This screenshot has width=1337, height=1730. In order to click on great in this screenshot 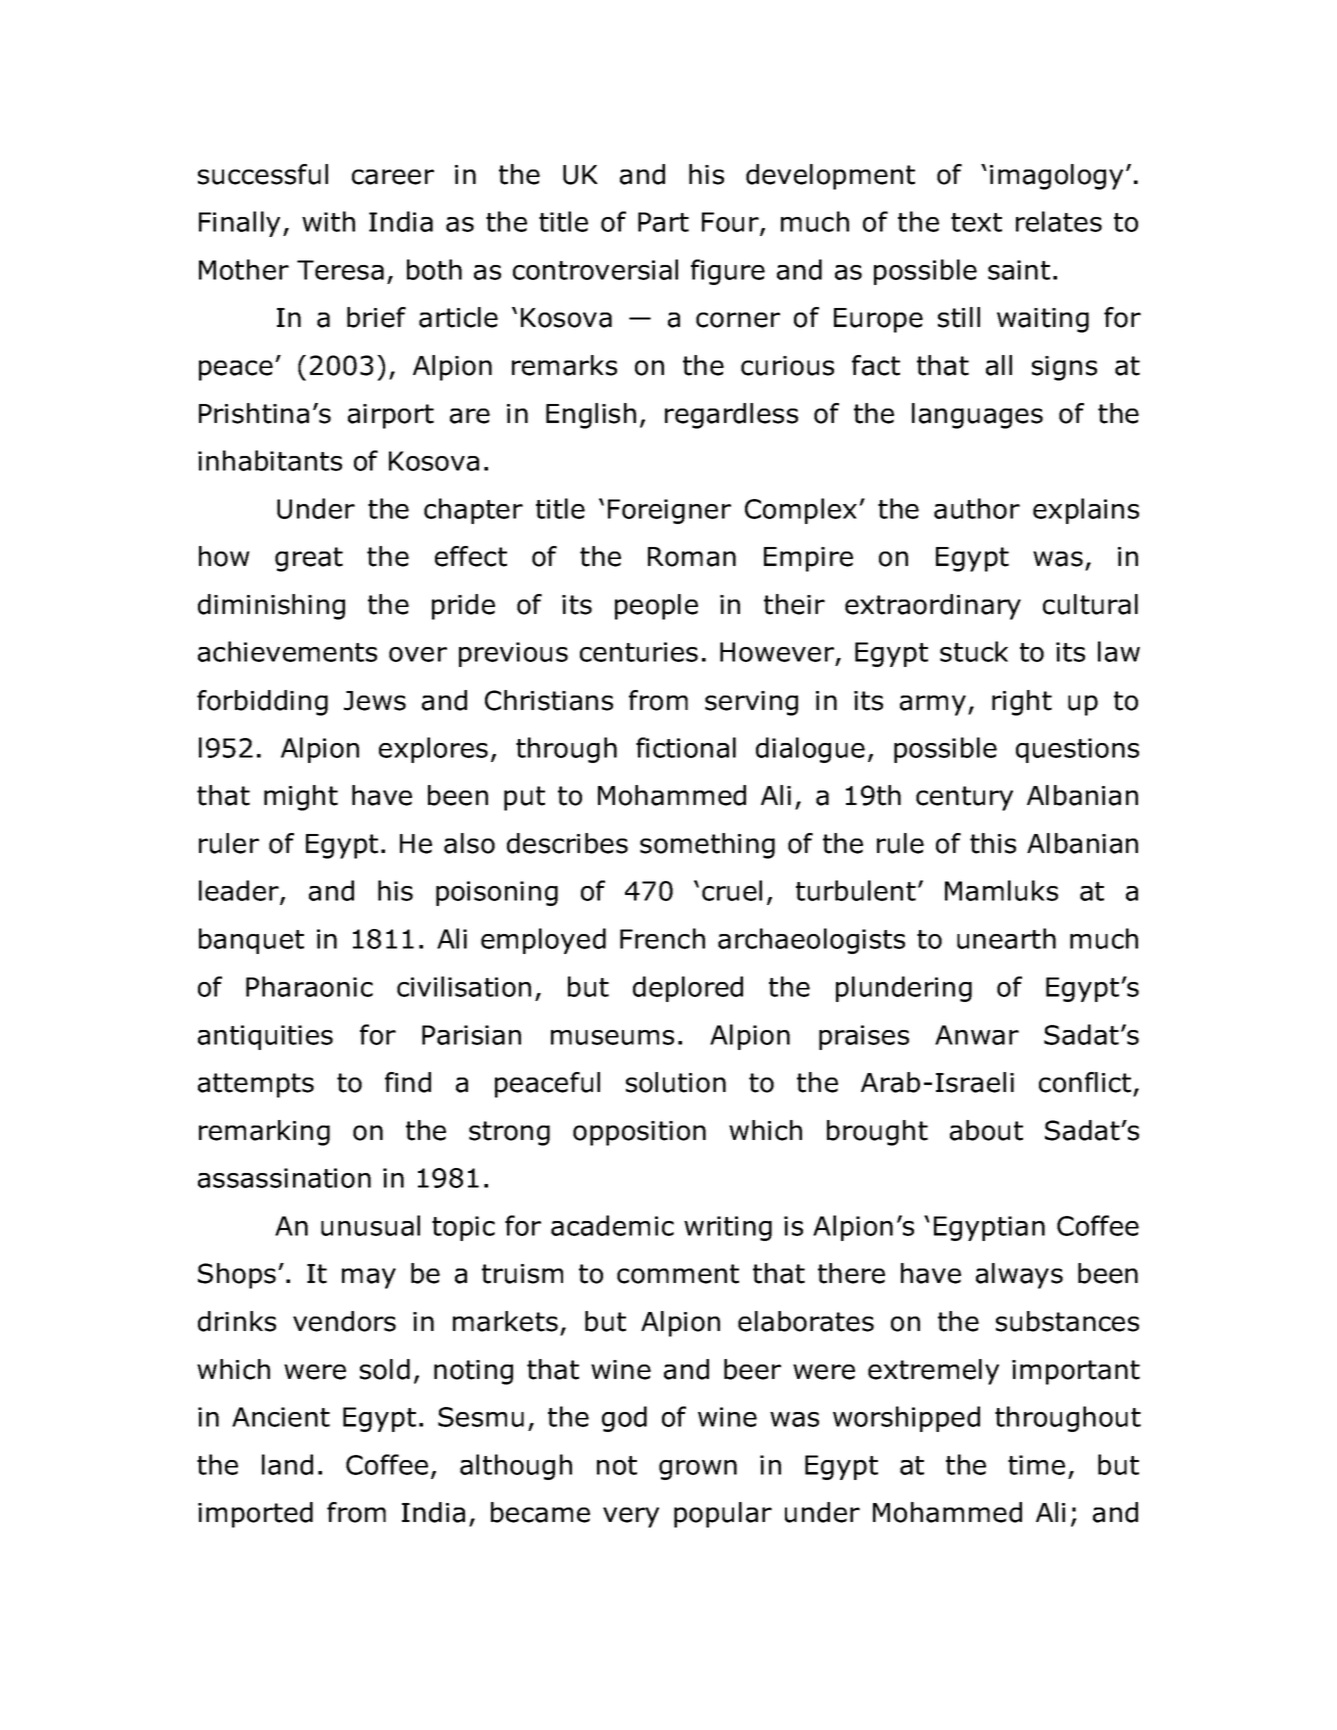, I will do `click(309, 559)`.
